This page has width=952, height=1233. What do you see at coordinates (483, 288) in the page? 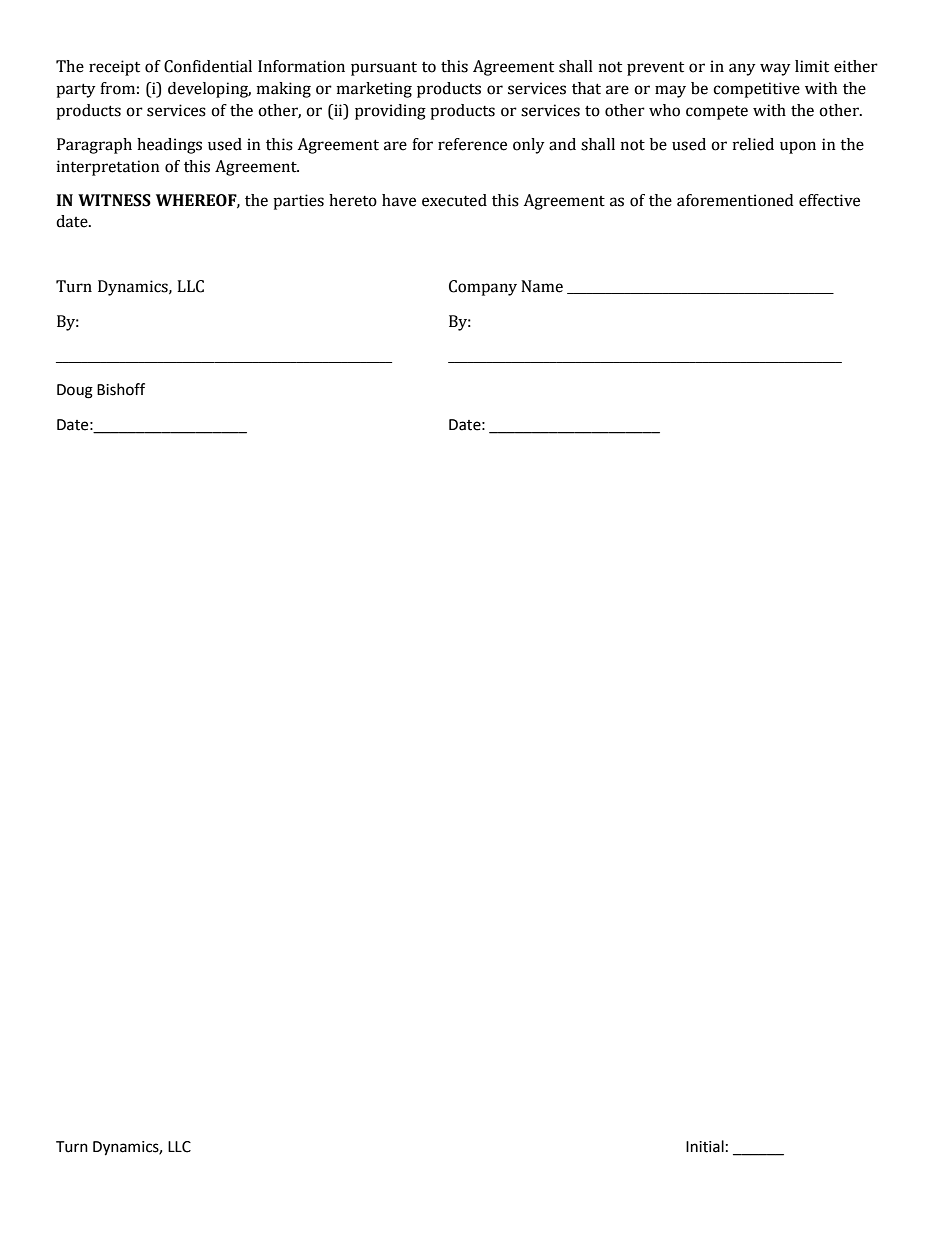
I see `Company` at bounding box center [483, 288].
